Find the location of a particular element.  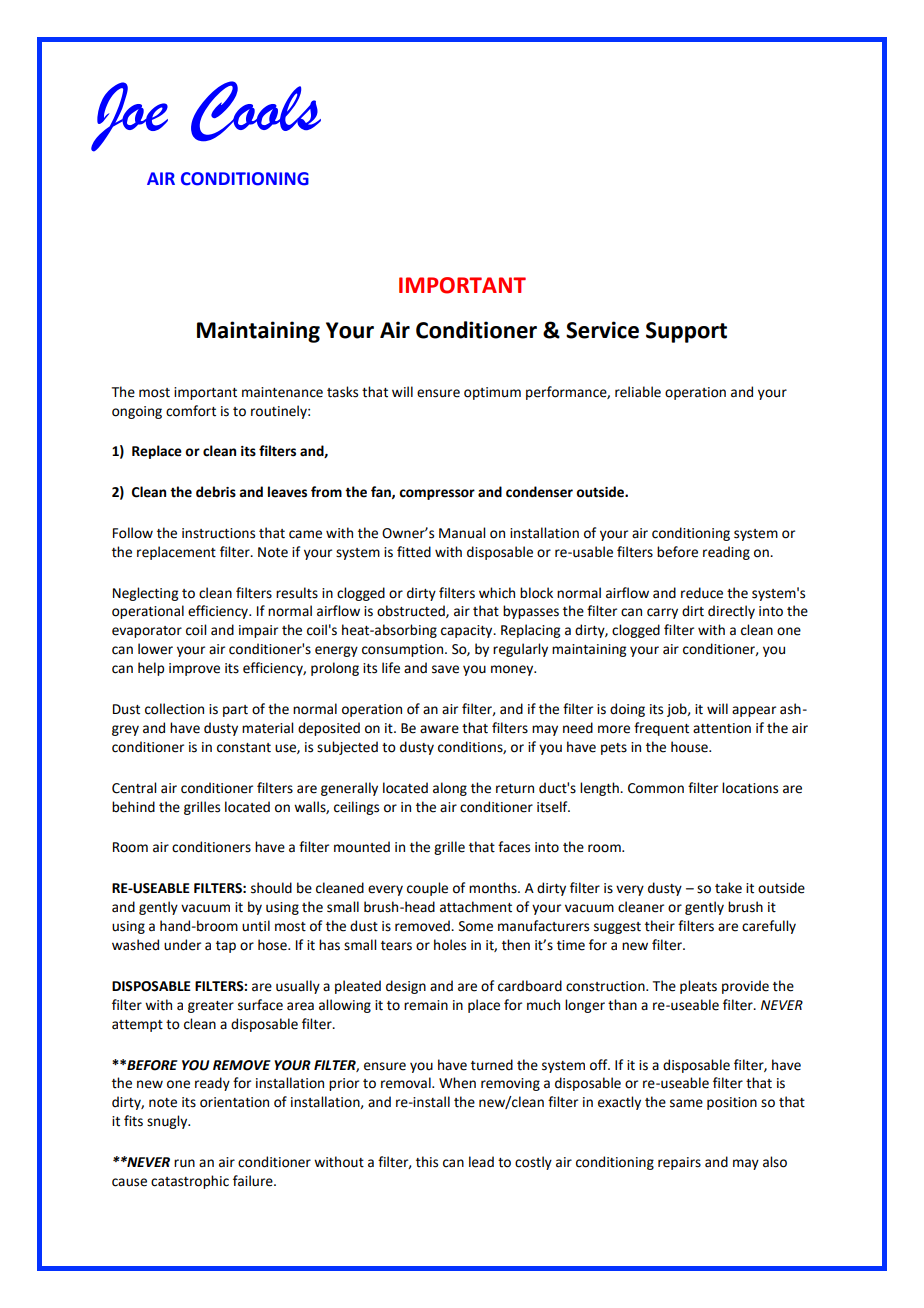

capacity is located at coordinates (468, 631).
